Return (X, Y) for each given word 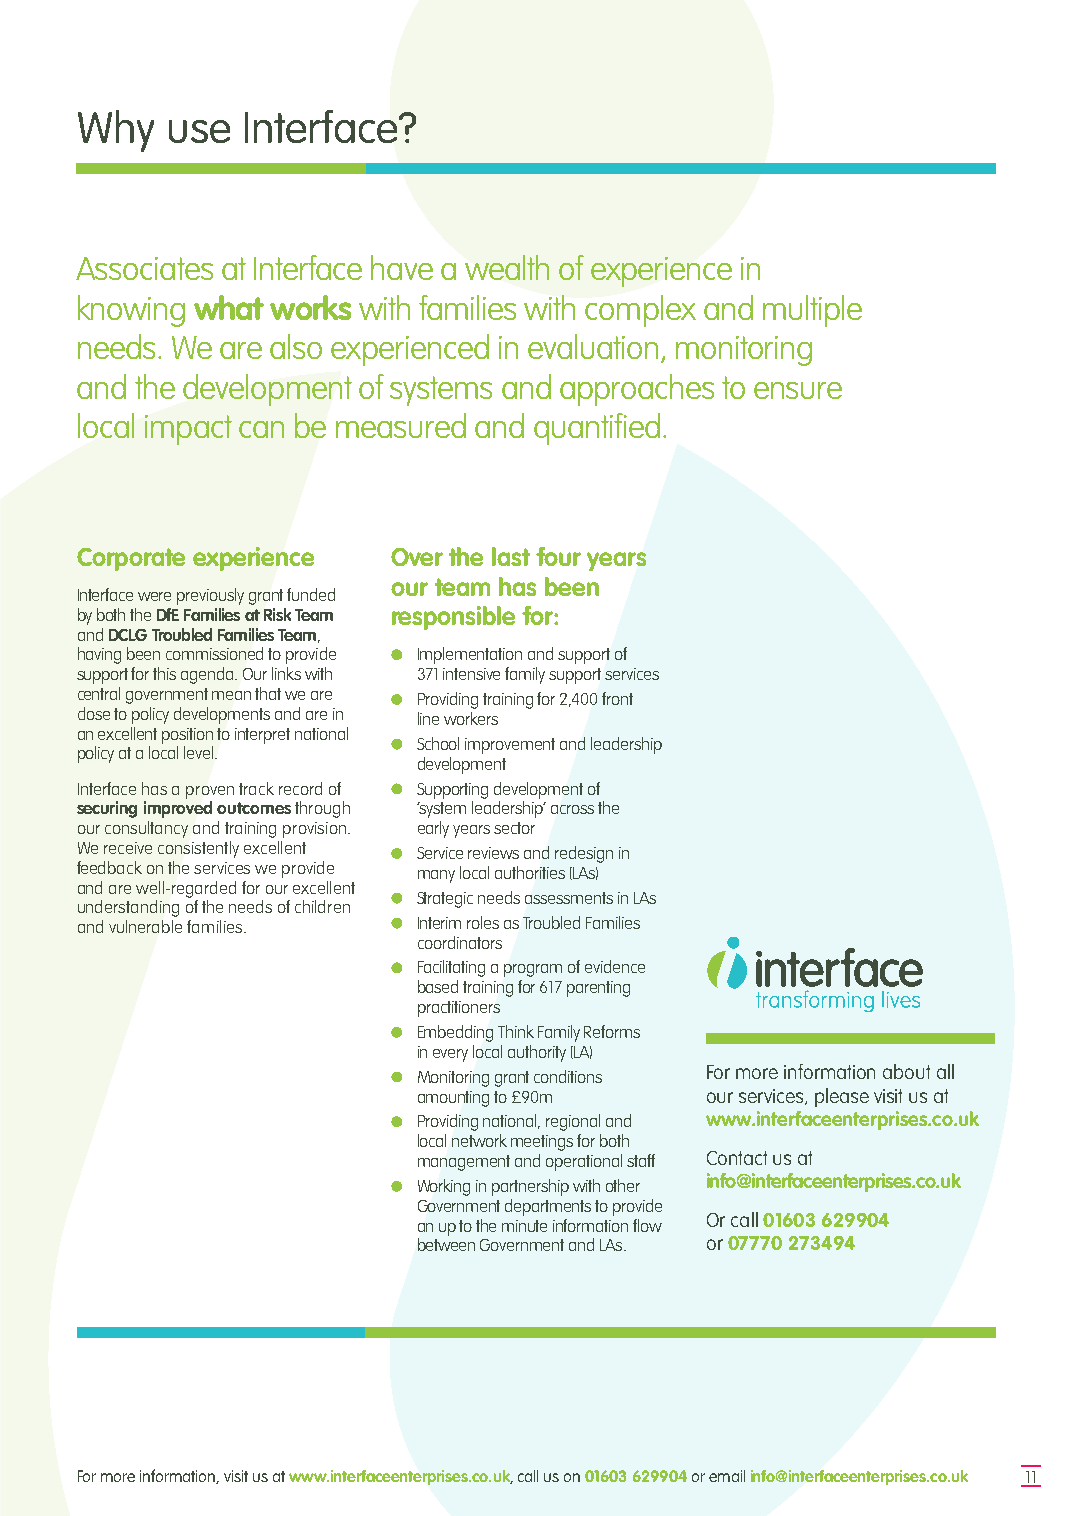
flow (647, 1225)
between (446, 1244)
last (511, 556)
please (842, 1097)
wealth (507, 267)
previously (210, 596)
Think (516, 1031)
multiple (812, 311)
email (727, 1476)
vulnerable (145, 926)
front (617, 698)
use (199, 131)
